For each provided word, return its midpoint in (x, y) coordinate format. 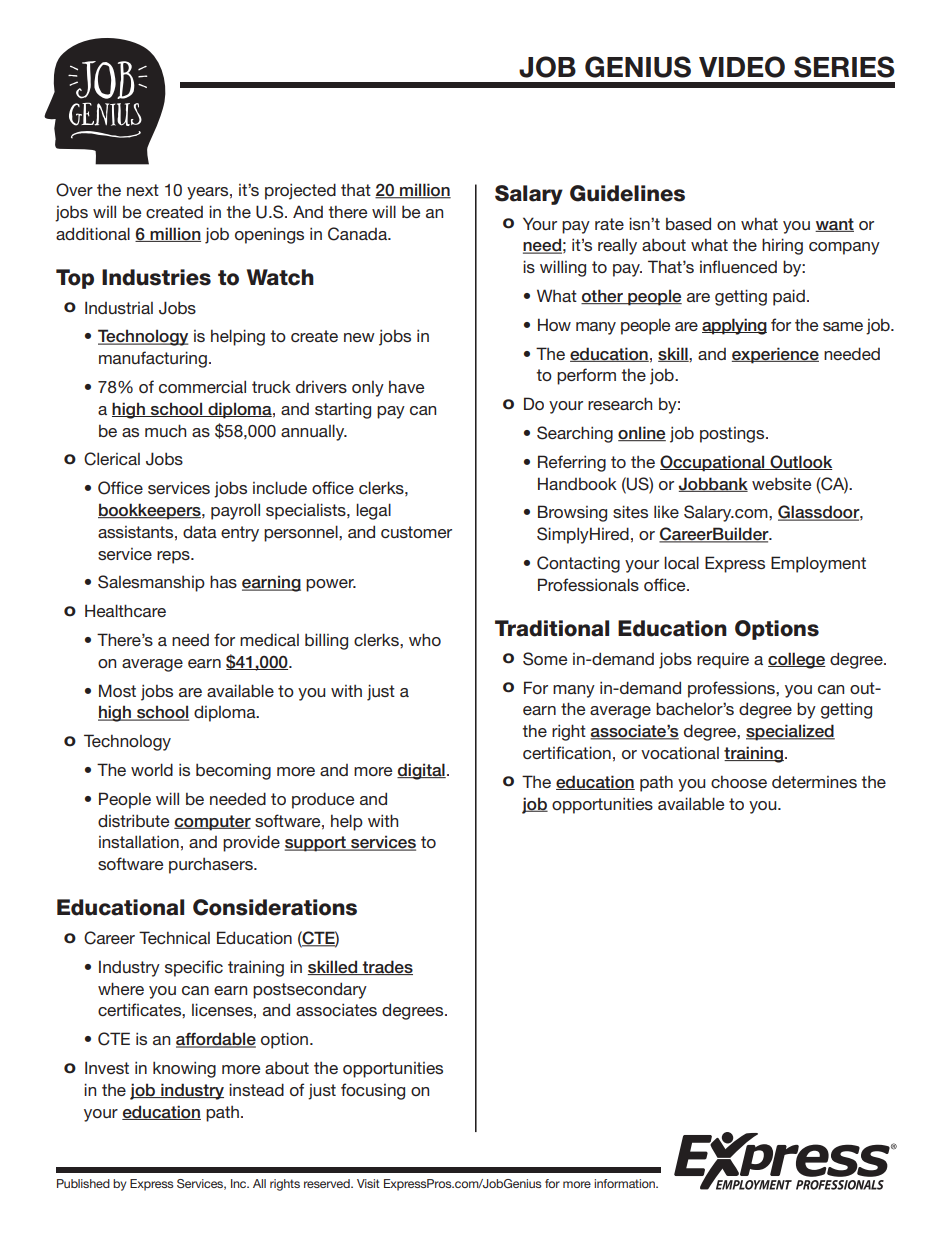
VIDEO (742, 67)
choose (739, 781)
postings (733, 435)
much (165, 430)
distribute (133, 820)
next (143, 190)
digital (421, 771)
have (406, 386)
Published (83, 1183)
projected (300, 191)
